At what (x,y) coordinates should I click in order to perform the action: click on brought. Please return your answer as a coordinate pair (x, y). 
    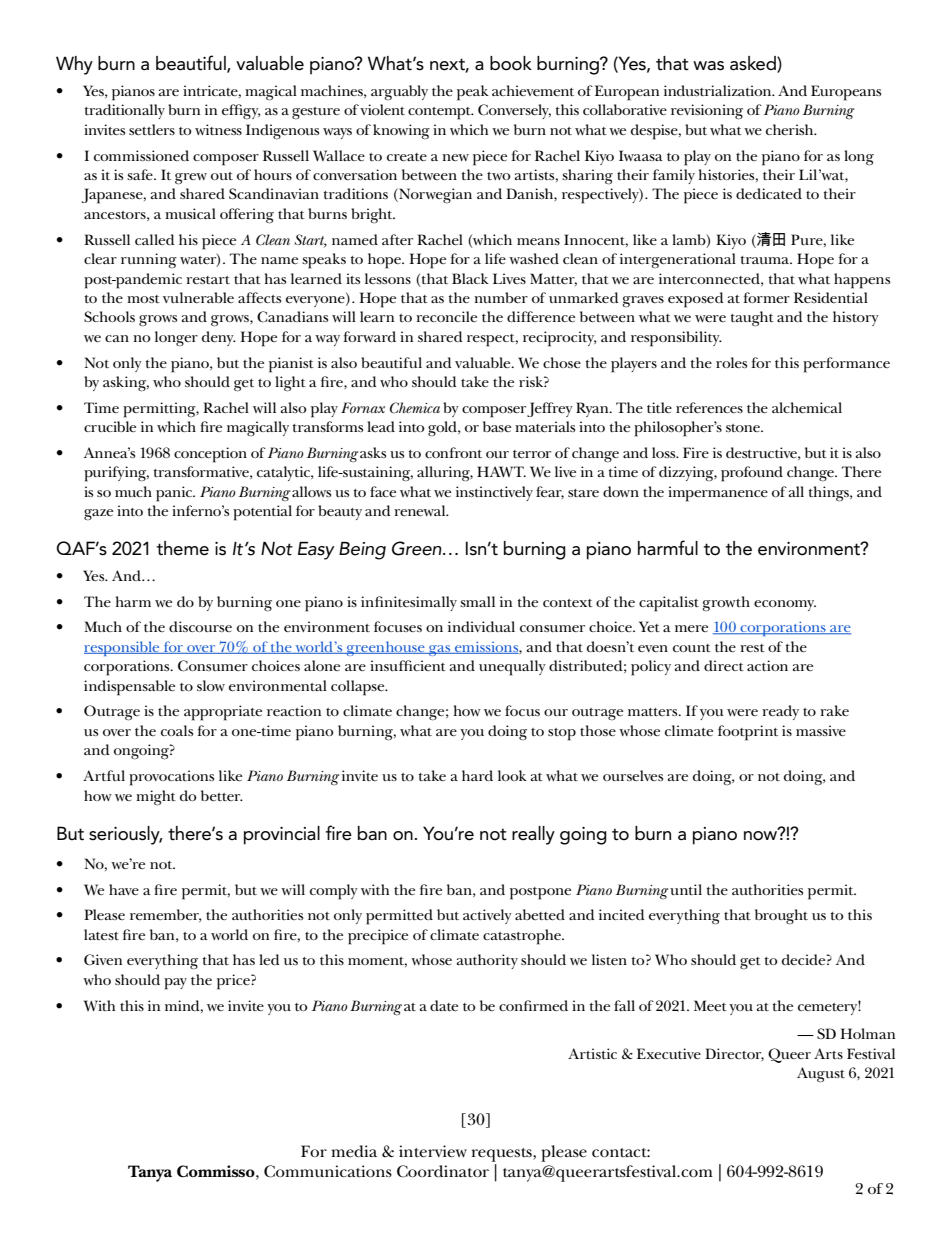
    Looking at the image, I should click on (781, 916).
